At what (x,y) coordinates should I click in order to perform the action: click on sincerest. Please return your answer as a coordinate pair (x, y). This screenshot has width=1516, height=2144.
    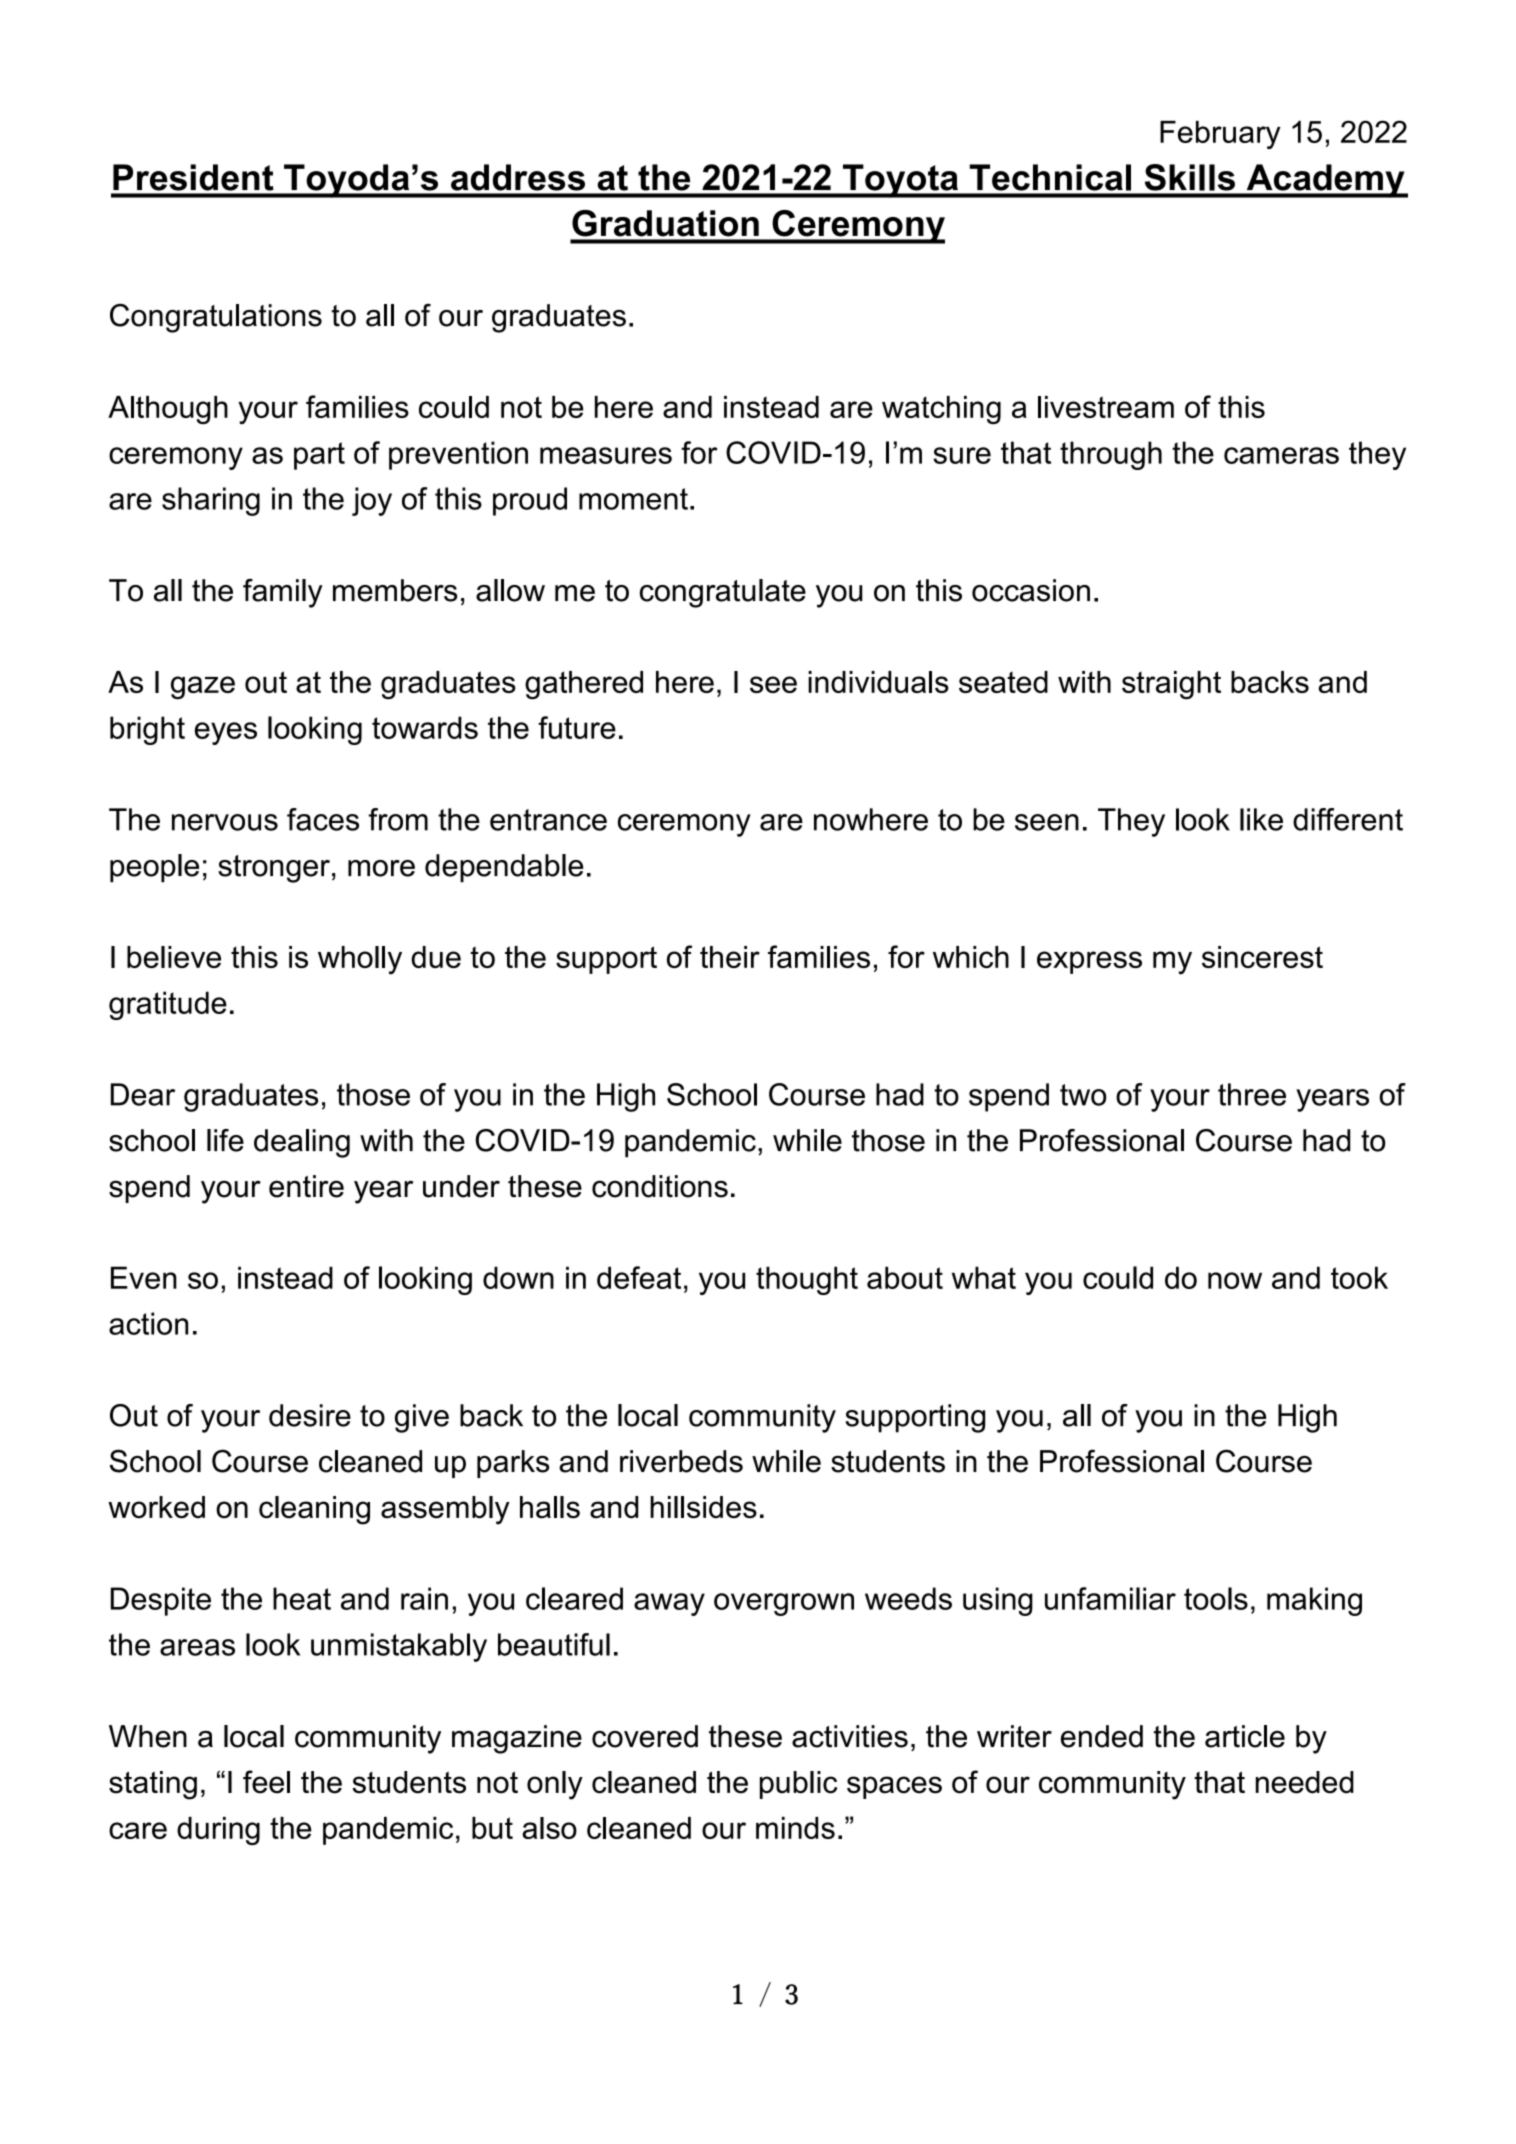
    Looking at the image, I should click on (1262, 957).
